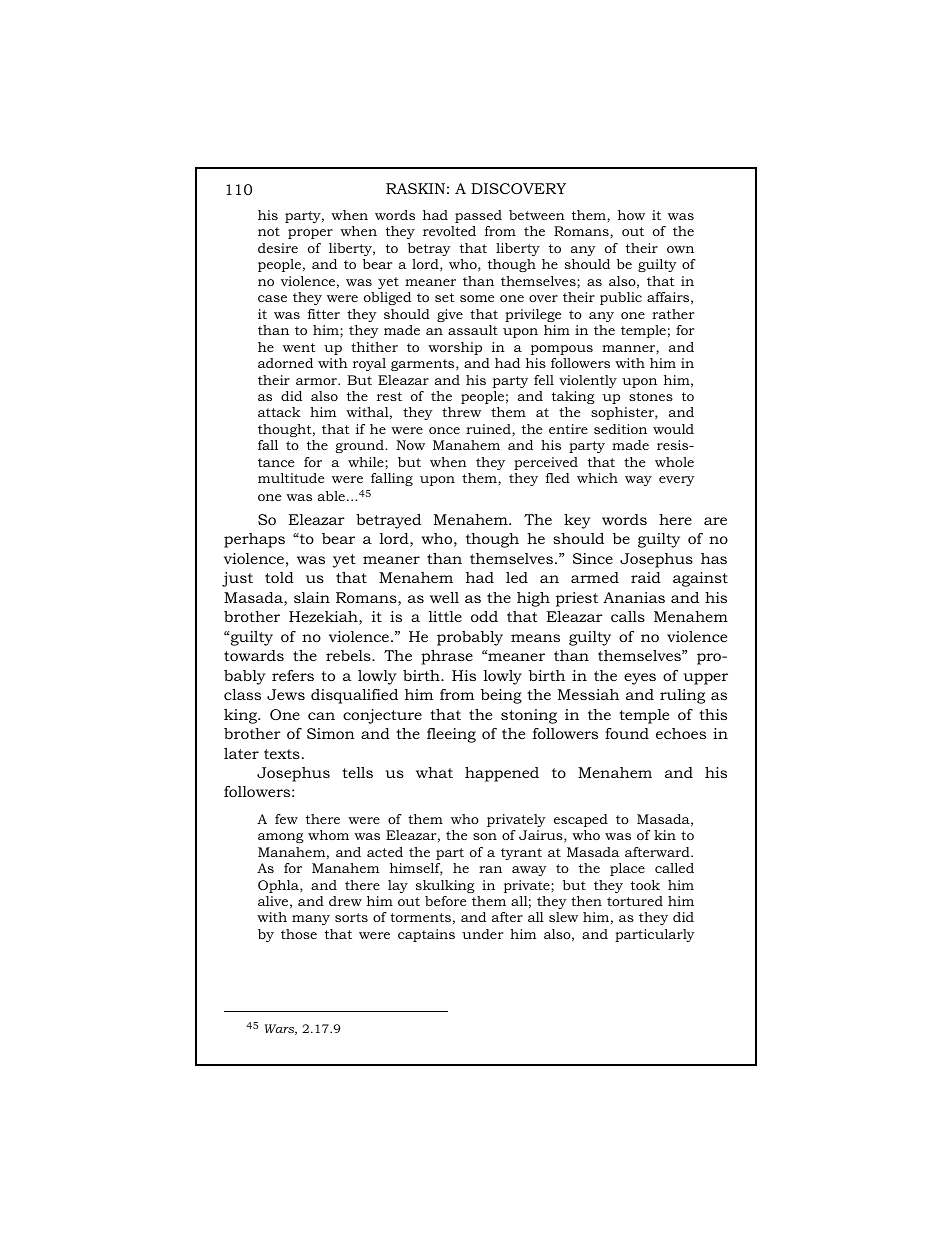  What do you see at coordinates (635, 901) in the screenshot?
I see `tortured` at bounding box center [635, 901].
